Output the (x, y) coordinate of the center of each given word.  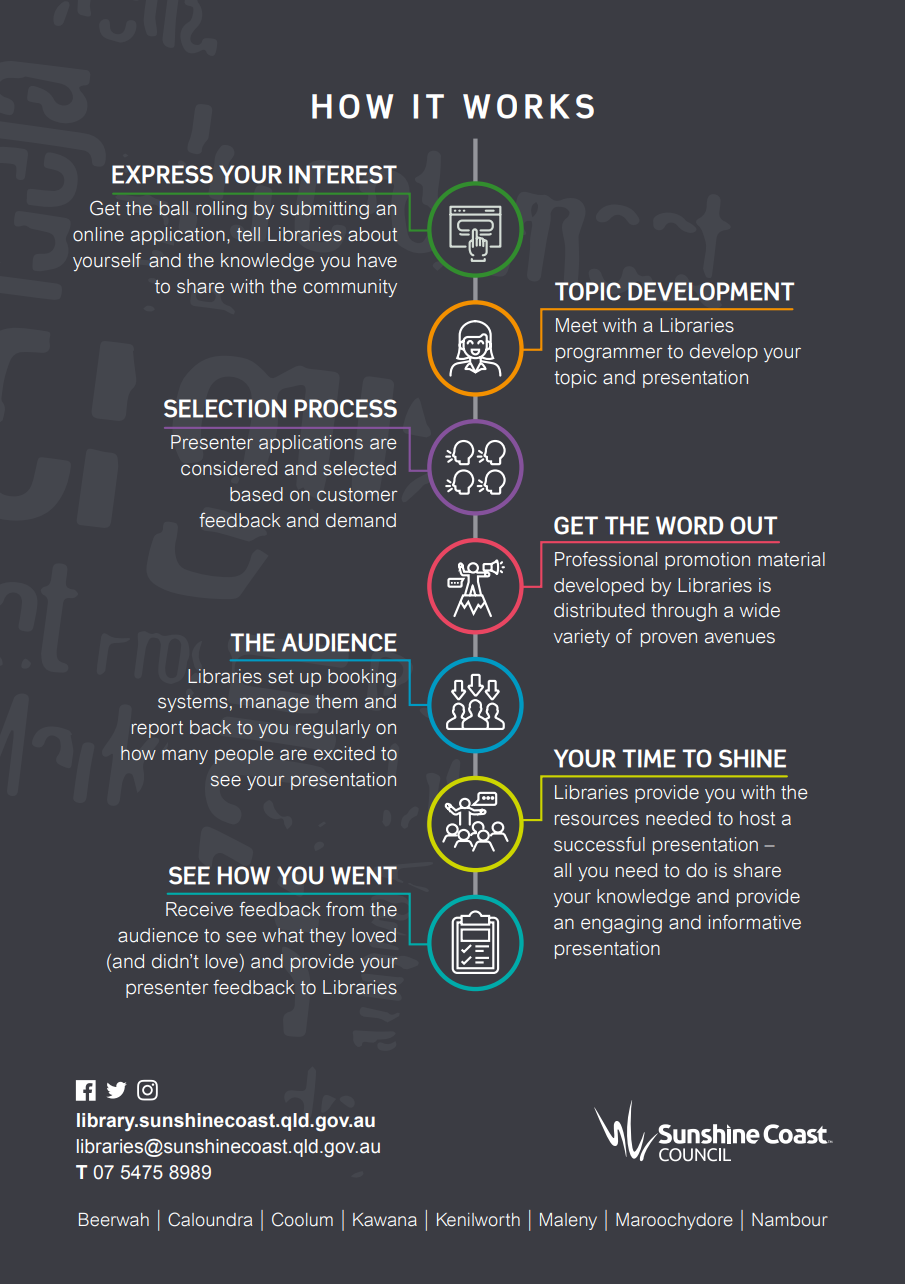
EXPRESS (162, 174)
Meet (576, 325)
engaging (621, 924)
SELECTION (225, 408)
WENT (364, 875)
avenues (740, 638)
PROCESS (346, 408)
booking (362, 678)
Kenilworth (478, 1220)
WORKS (528, 106)
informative (755, 922)
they (327, 937)
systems (193, 703)
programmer (609, 354)
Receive (199, 909)
